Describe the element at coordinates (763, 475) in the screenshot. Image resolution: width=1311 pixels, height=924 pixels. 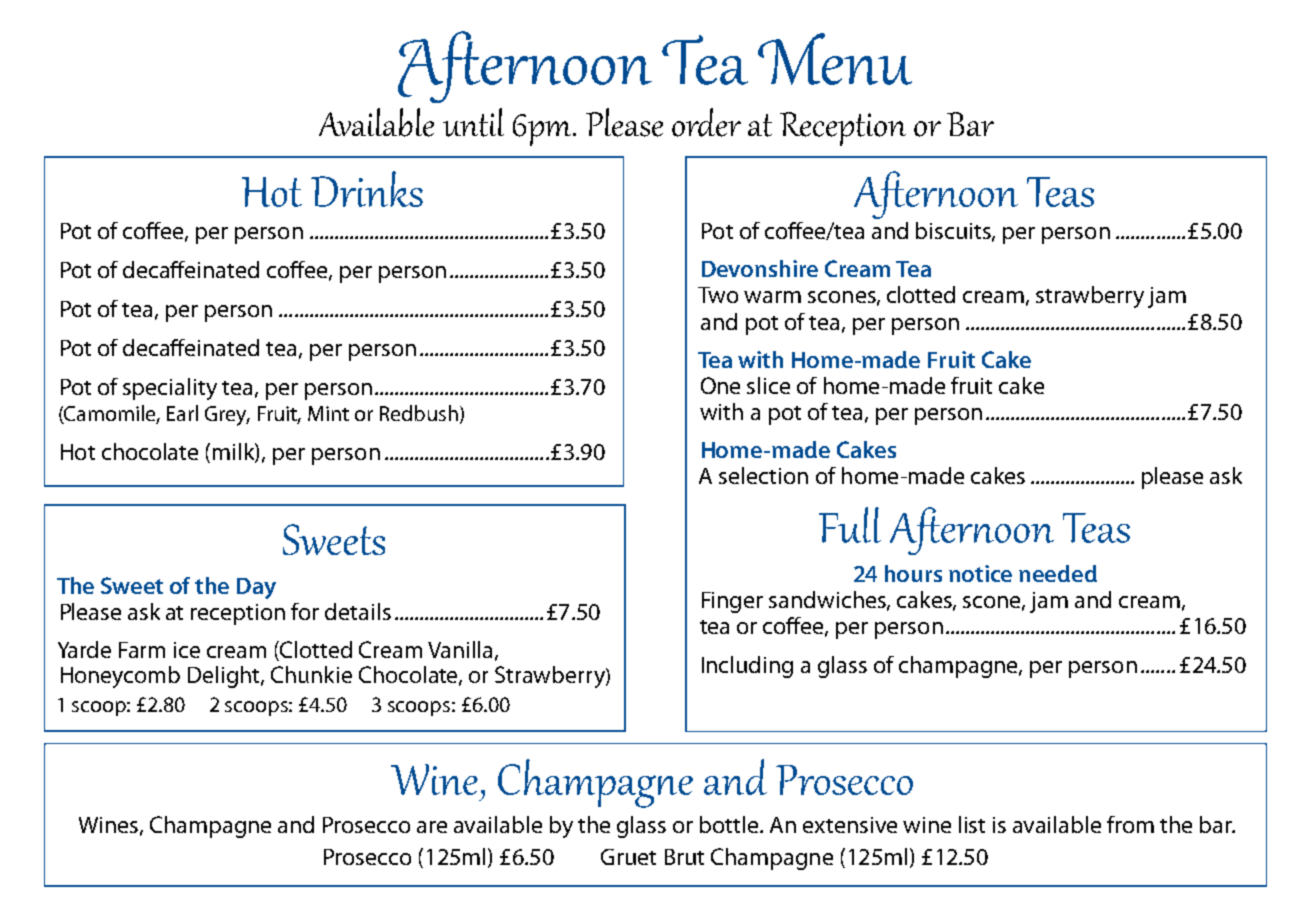
I see `selection` at that location.
